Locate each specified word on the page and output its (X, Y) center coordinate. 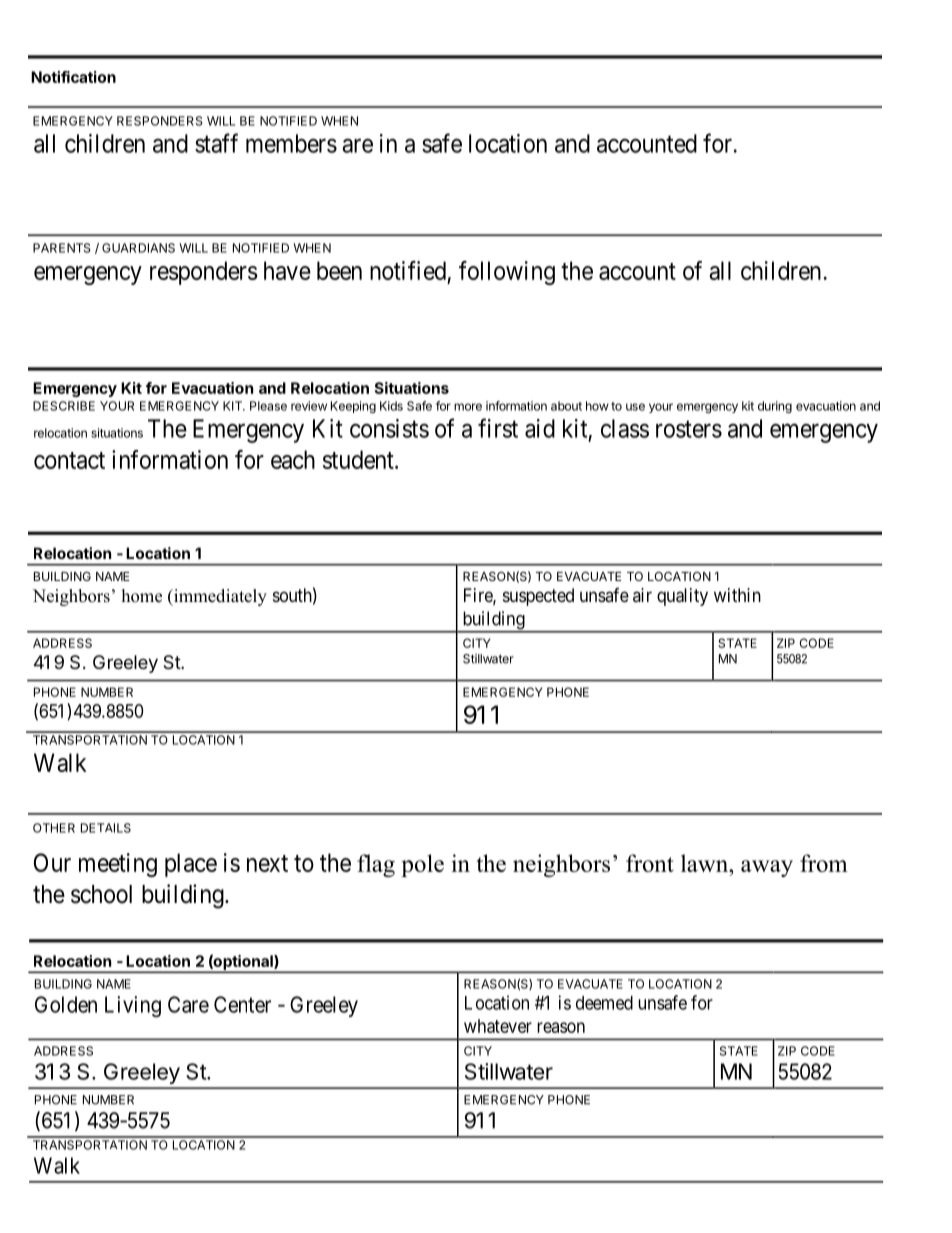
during (775, 407)
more (468, 407)
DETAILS (106, 828)
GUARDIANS (138, 248)
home (142, 596)
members (291, 143)
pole (422, 865)
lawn (706, 863)
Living (133, 1006)
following (507, 273)
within (737, 595)
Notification (73, 77)
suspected (538, 597)
